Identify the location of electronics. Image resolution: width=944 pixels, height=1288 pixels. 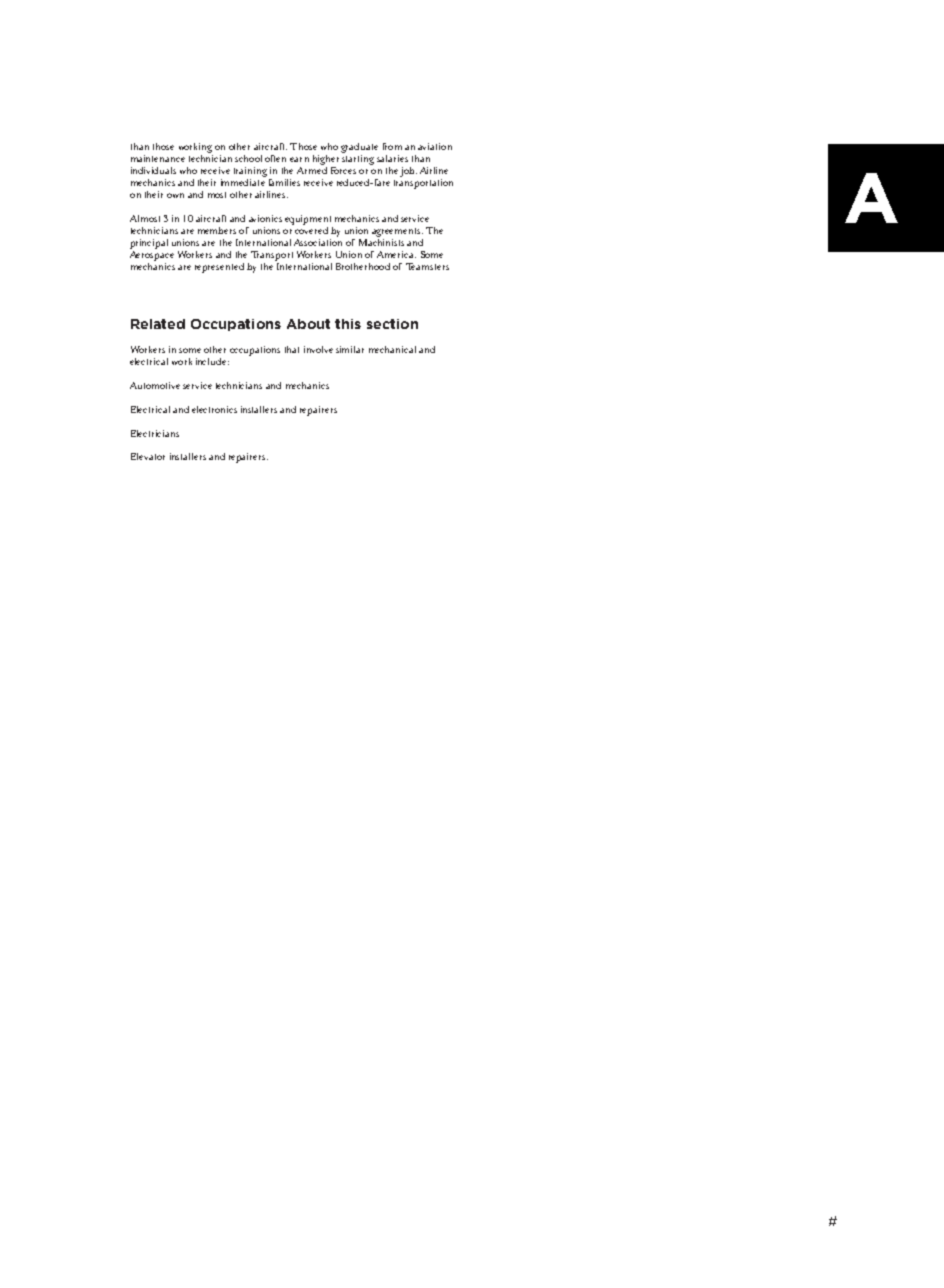
(214, 409).
